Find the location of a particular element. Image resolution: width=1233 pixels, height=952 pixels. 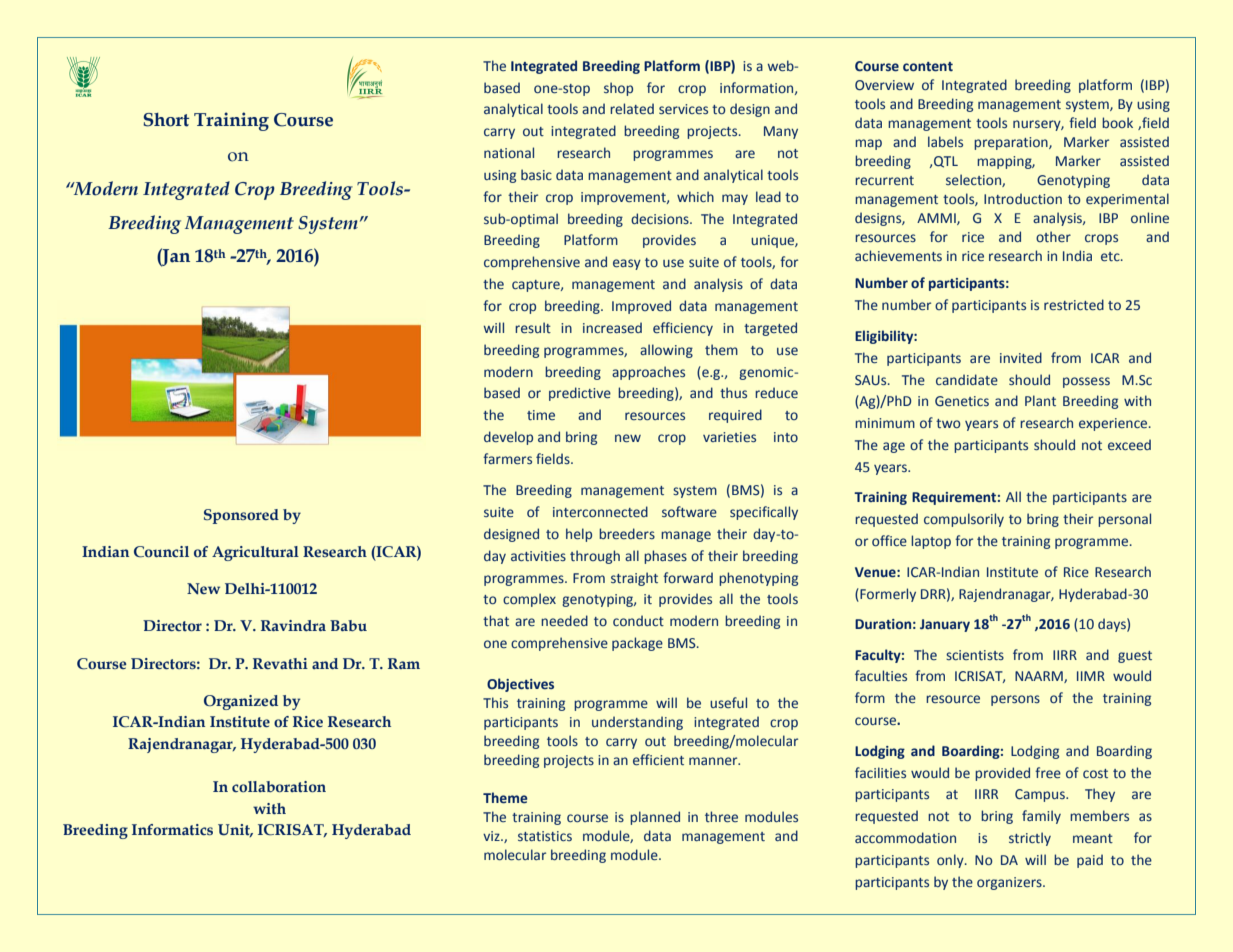

easy is located at coordinates (627, 264).
